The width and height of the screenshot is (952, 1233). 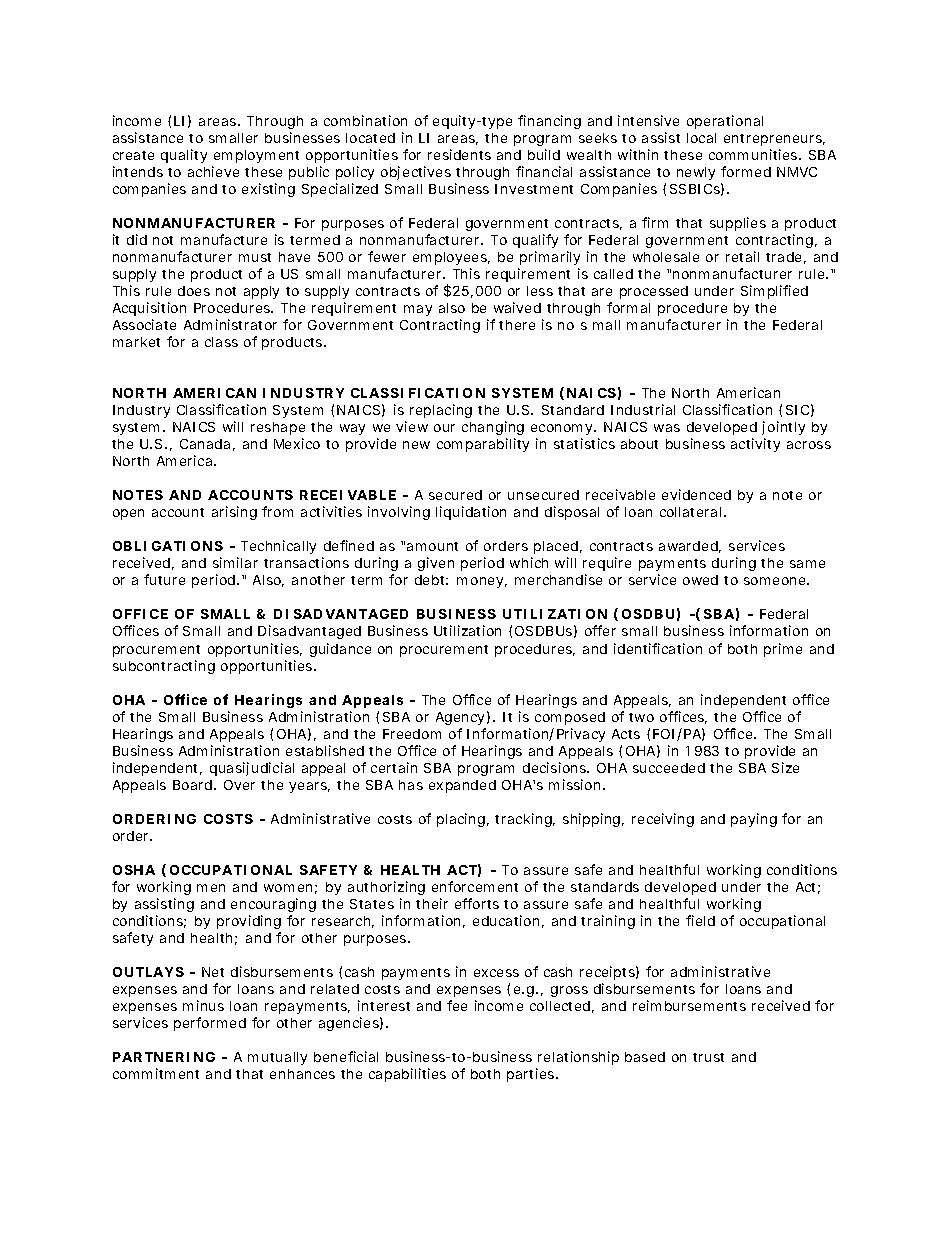 I want to click on quality, so click(x=184, y=156).
